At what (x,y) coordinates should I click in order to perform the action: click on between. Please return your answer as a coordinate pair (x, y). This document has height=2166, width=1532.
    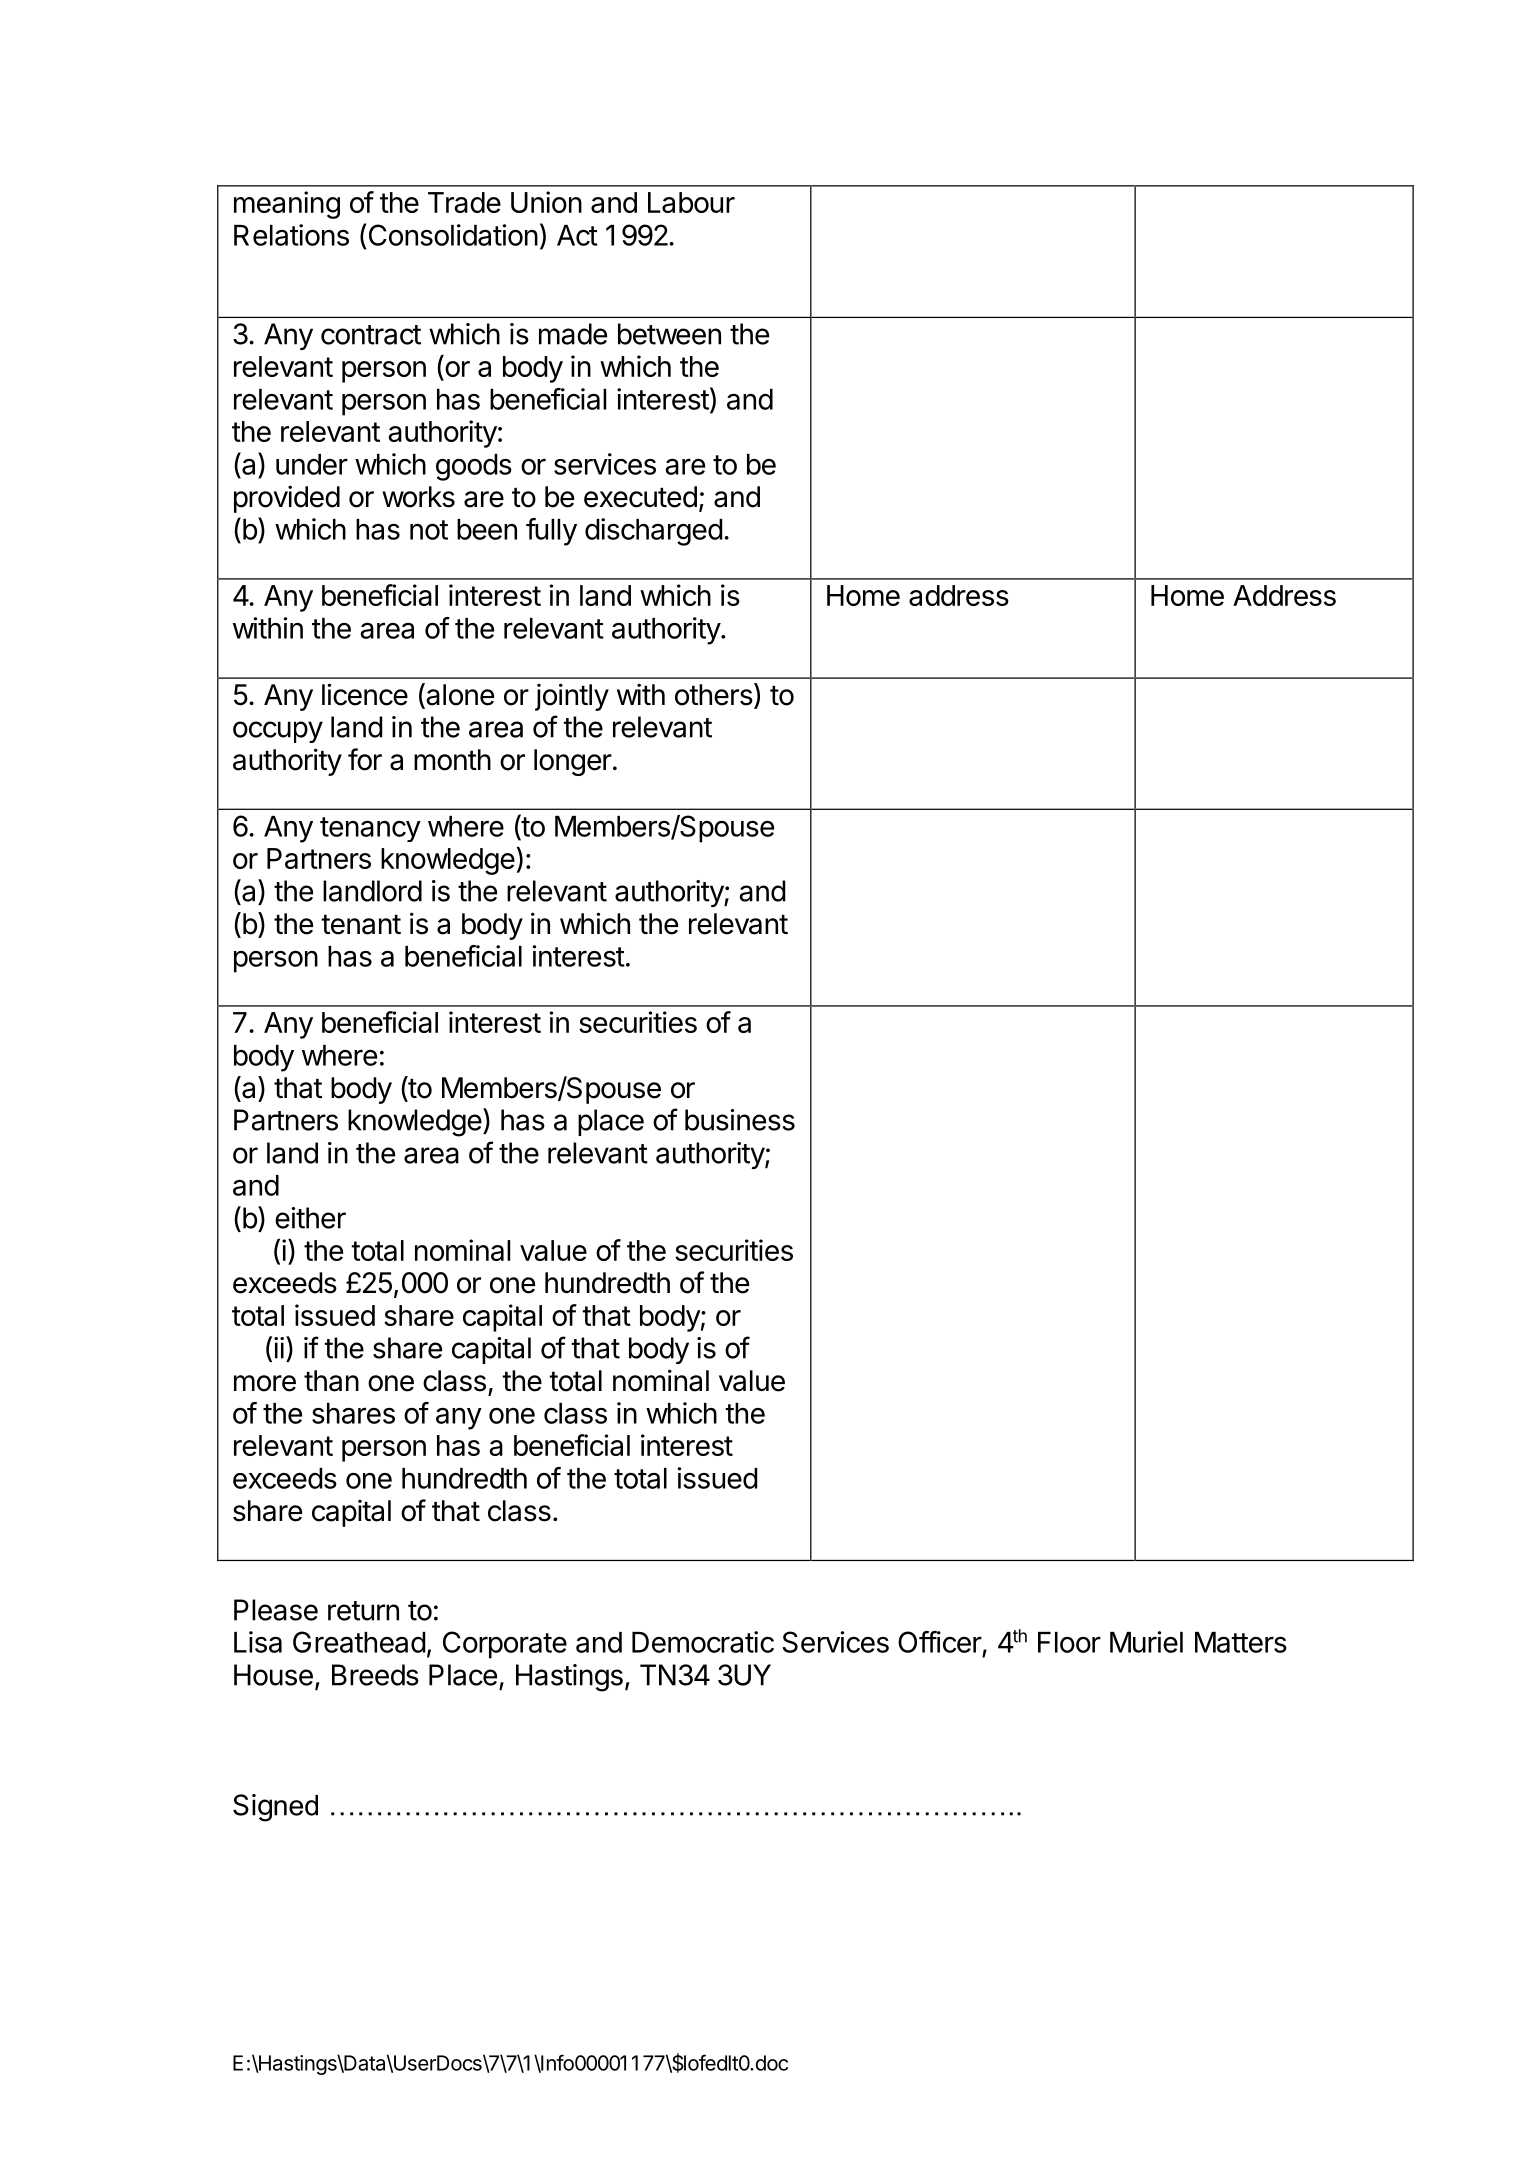
    Looking at the image, I should click on (669, 334).
